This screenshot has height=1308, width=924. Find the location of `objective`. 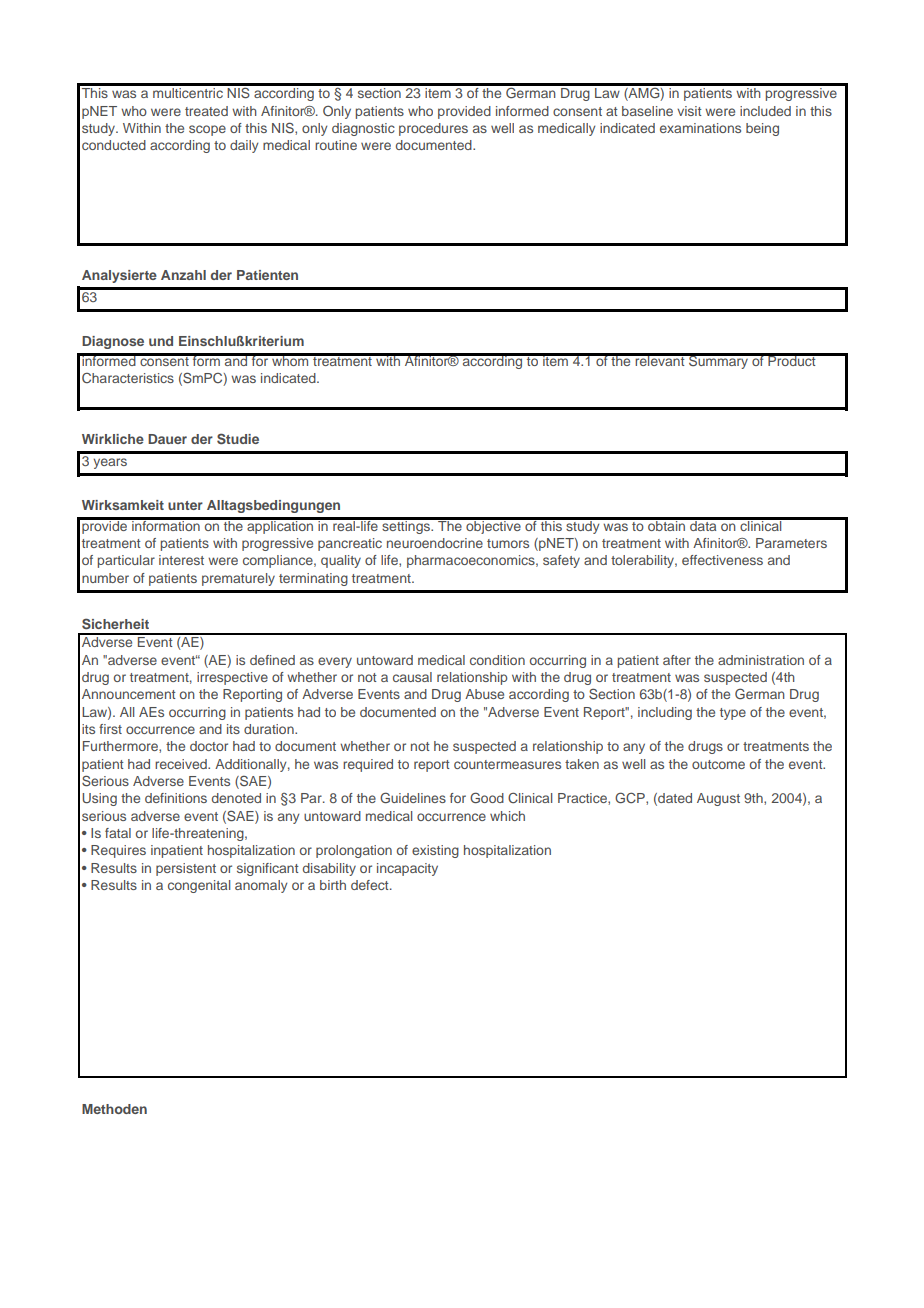

objective is located at coordinates (493, 526).
